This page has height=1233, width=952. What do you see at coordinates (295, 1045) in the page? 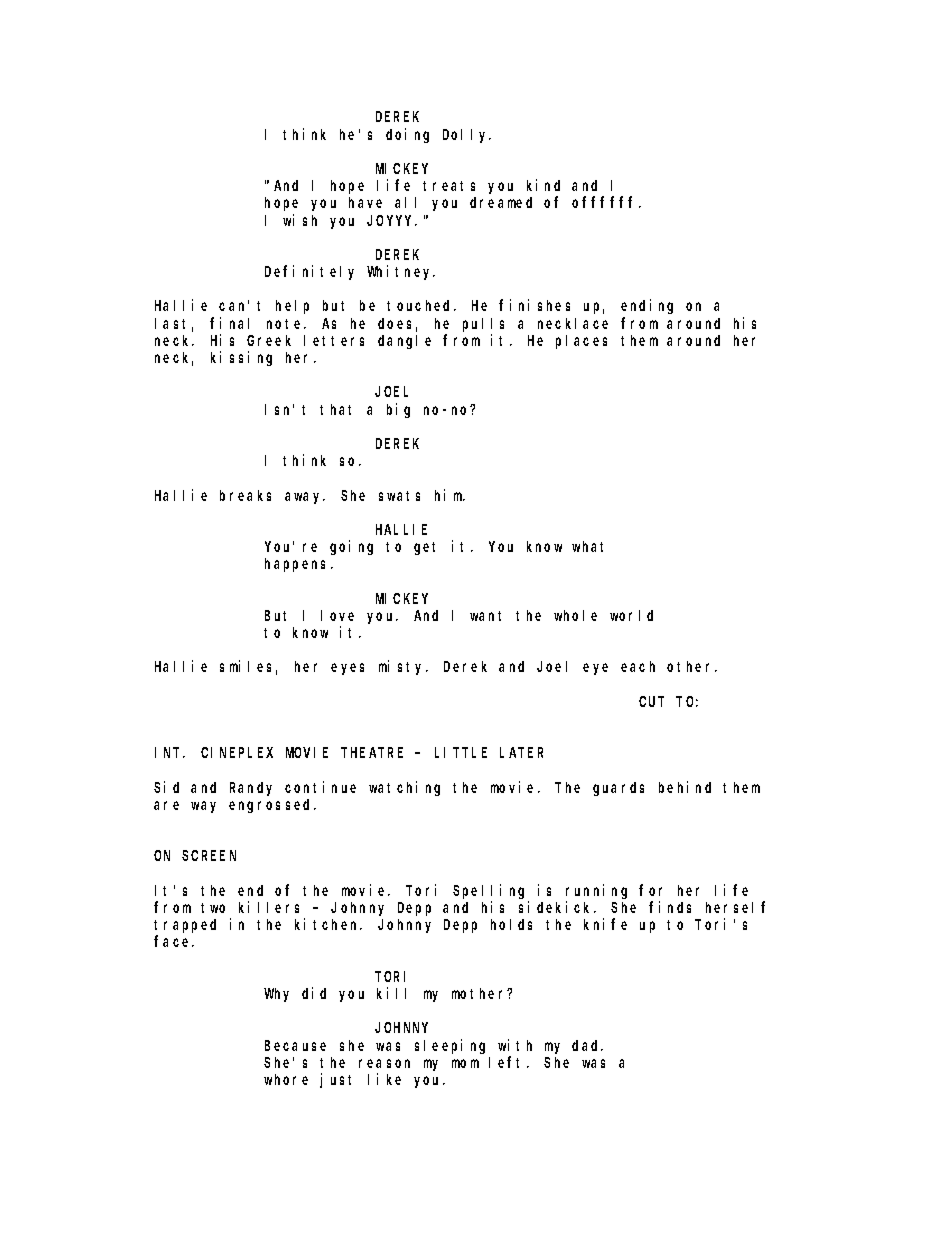
I see `Because` at bounding box center [295, 1045].
